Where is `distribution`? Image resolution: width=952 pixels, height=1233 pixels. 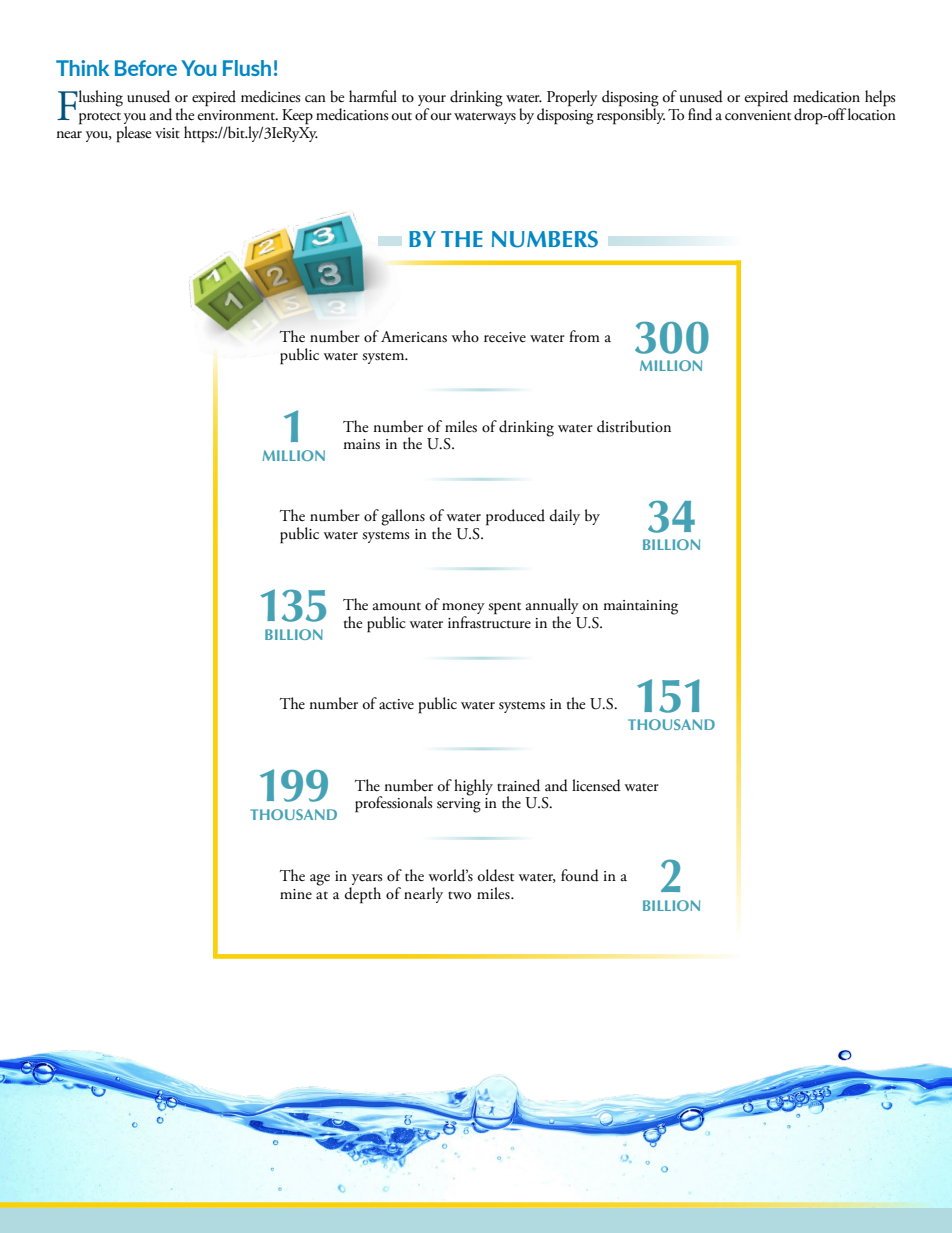 distribution is located at coordinates (634, 426).
